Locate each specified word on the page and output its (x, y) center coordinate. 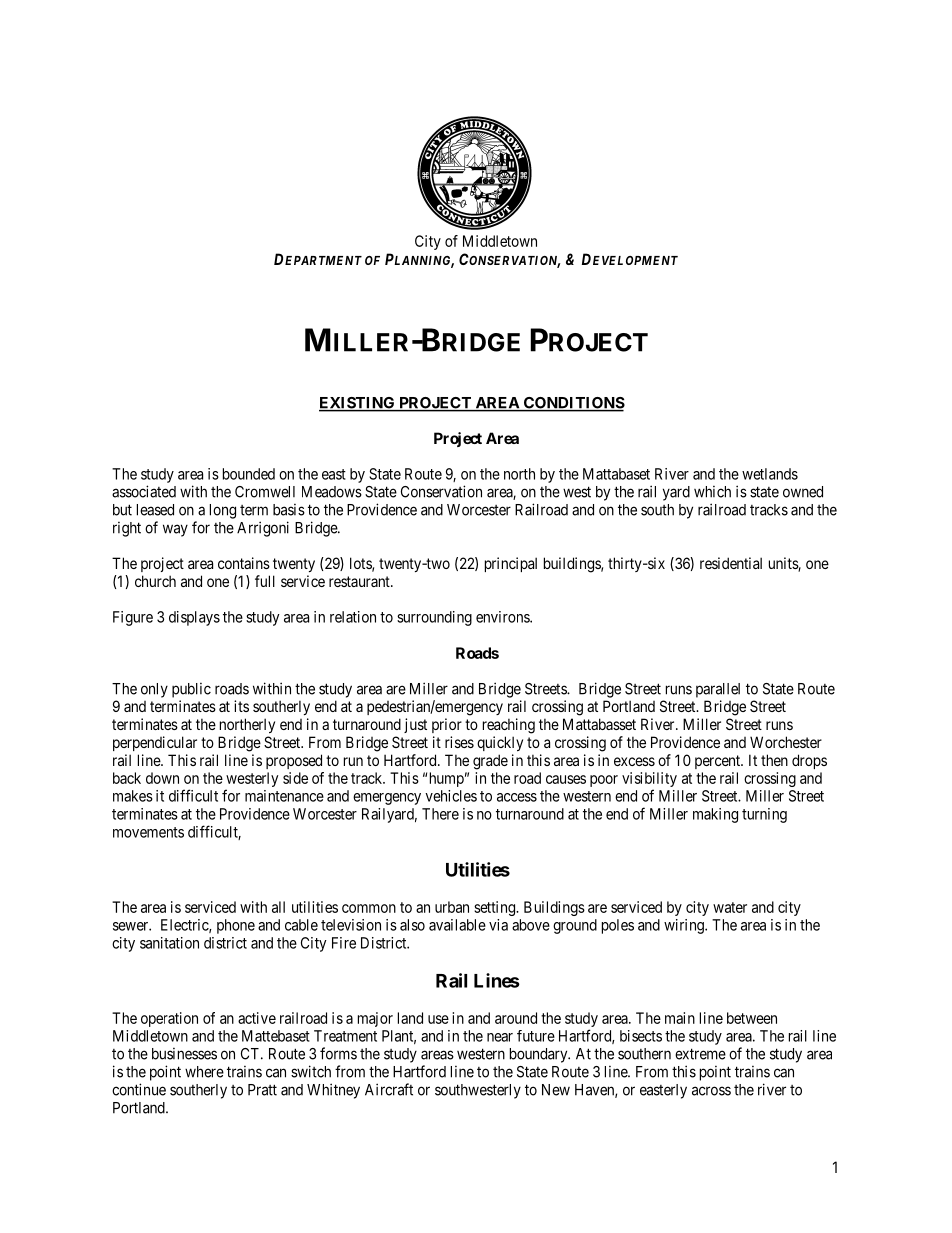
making (715, 815)
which (712, 492)
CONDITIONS (573, 404)
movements (148, 832)
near (500, 1037)
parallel (718, 690)
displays (194, 618)
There (440, 814)
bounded (249, 474)
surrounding (434, 618)
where (204, 1072)
